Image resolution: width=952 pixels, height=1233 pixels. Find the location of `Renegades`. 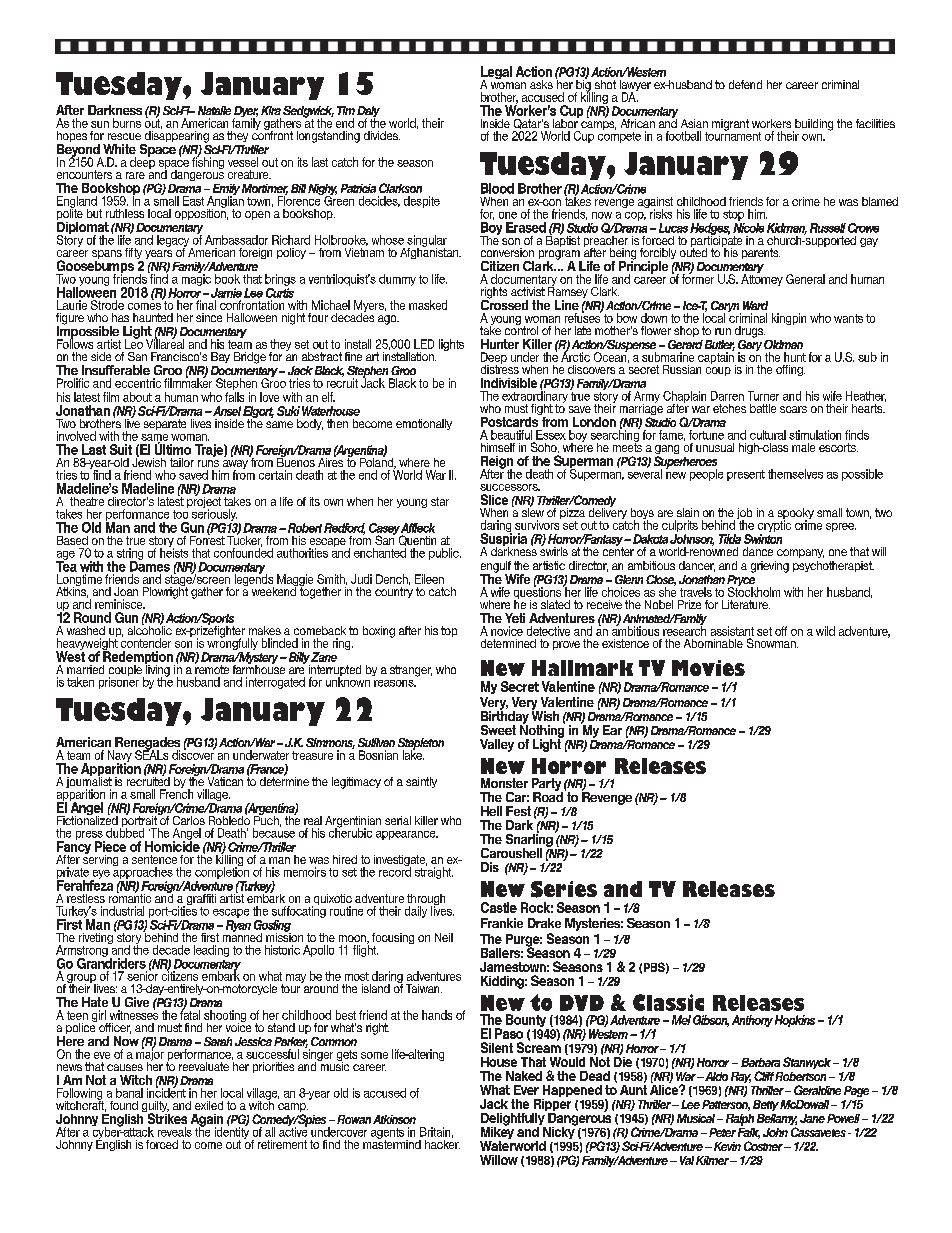

Renegades is located at coordinates (146, 744).
